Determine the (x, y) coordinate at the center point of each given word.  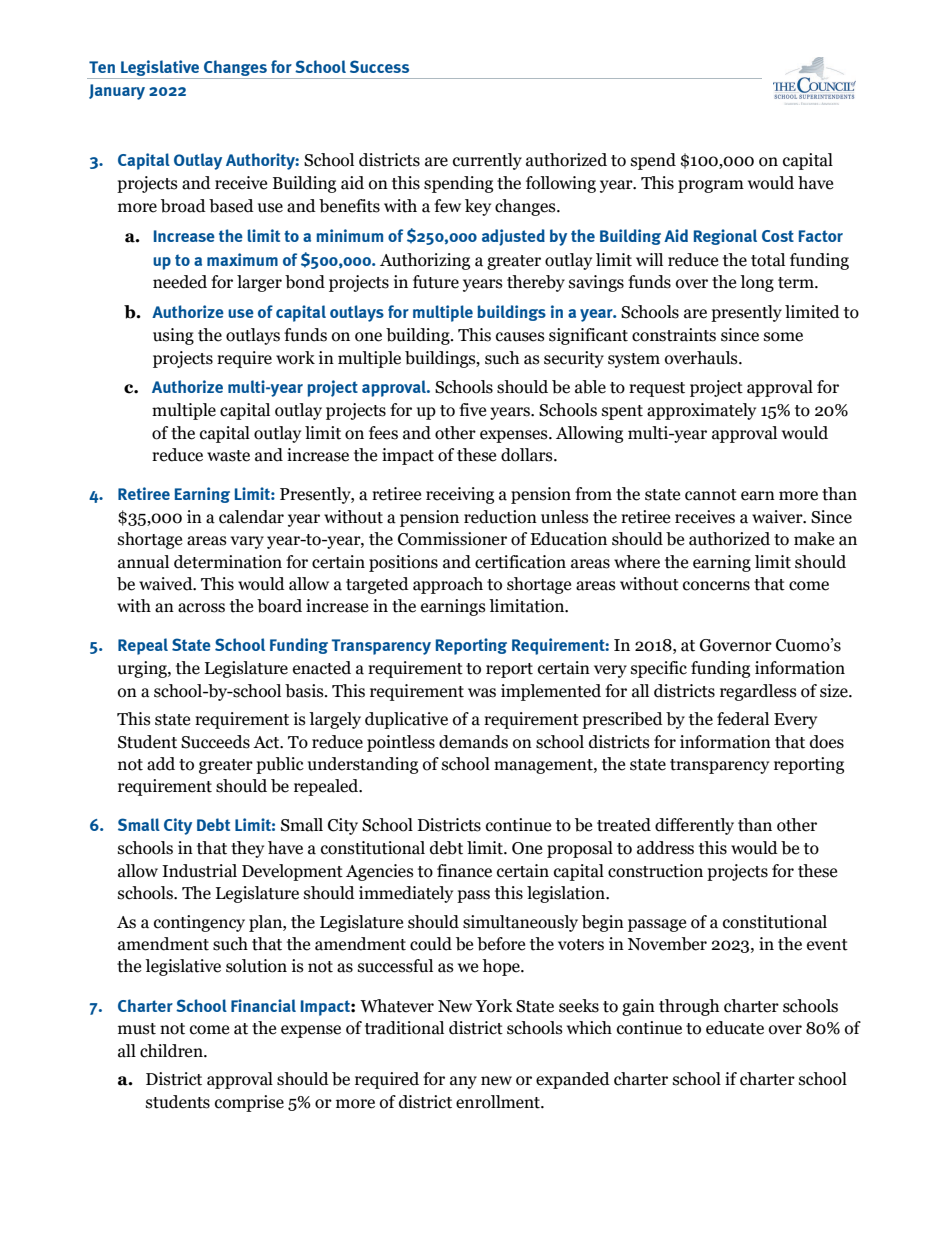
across (201, 608)
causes (520, 337)
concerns (716, 586)
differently (694, 826)
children (172, 1051)
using (173, 336)
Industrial (199, 871)
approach (448, 585)
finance (464, 871)
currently (487, 161)
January (117, 92)
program (711, 186)
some (783, 337)
